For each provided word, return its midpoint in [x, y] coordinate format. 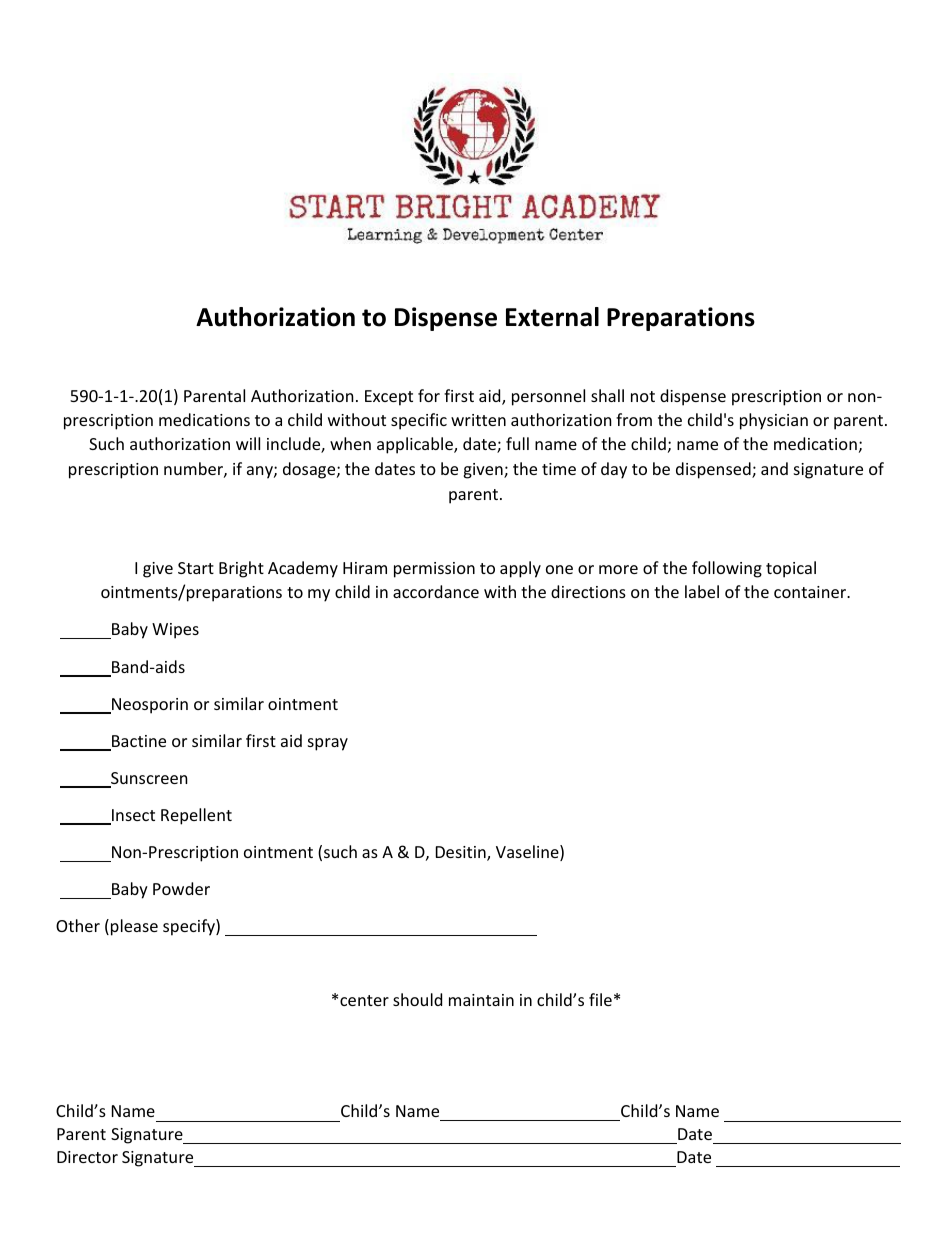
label [702, 591]
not [643, 396]
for [429, 395]
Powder [181, 888]
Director [87, 1157]
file [600, 999]
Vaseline [528, 853]
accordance [436, 591]
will [248, 443]
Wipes [175, 631]
